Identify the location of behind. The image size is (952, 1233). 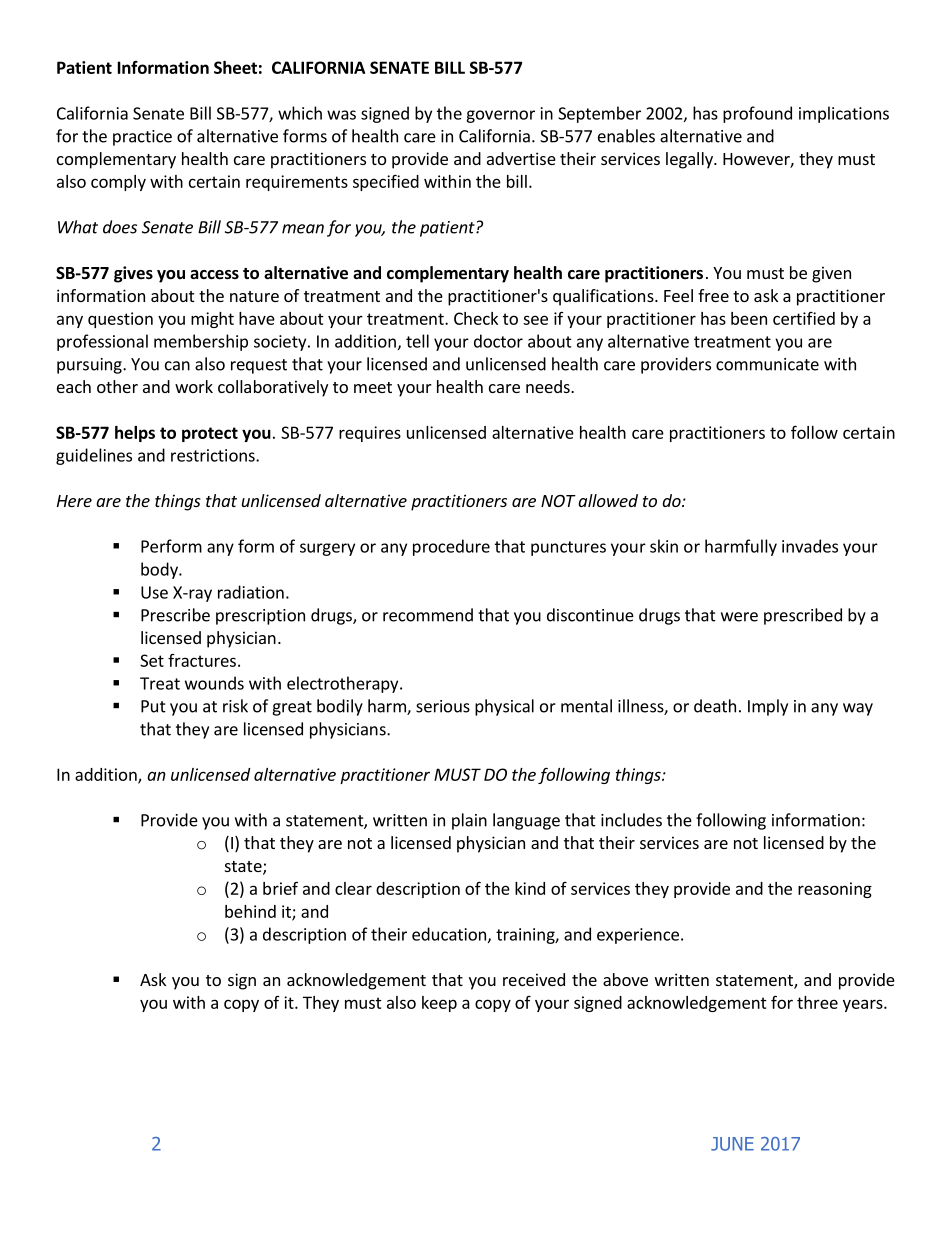
(250, 911).
